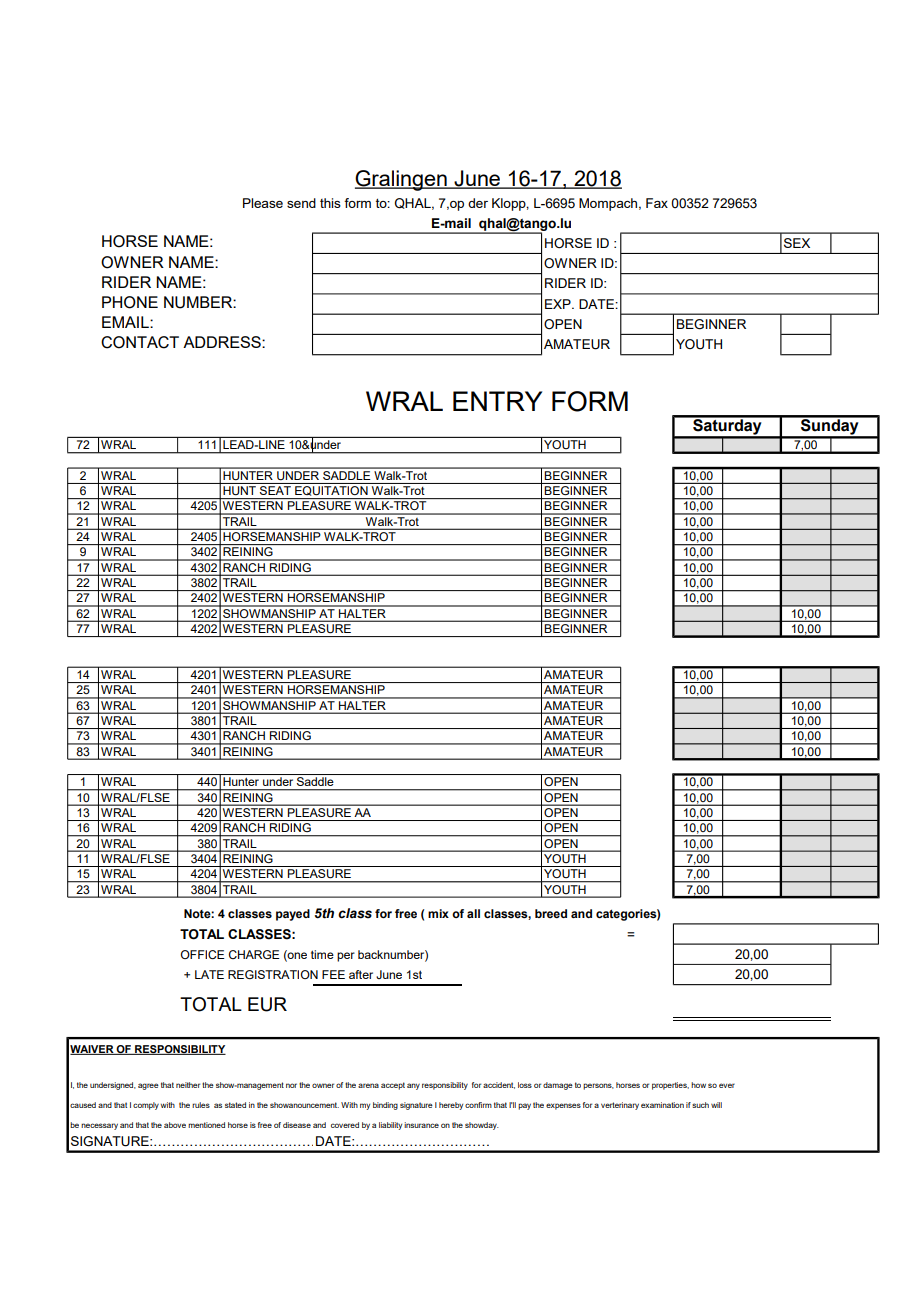 The height and width of the image is (1308, 924). Describe the element at coordinates (201, 1105) in the image. I see `rules` at that location.
